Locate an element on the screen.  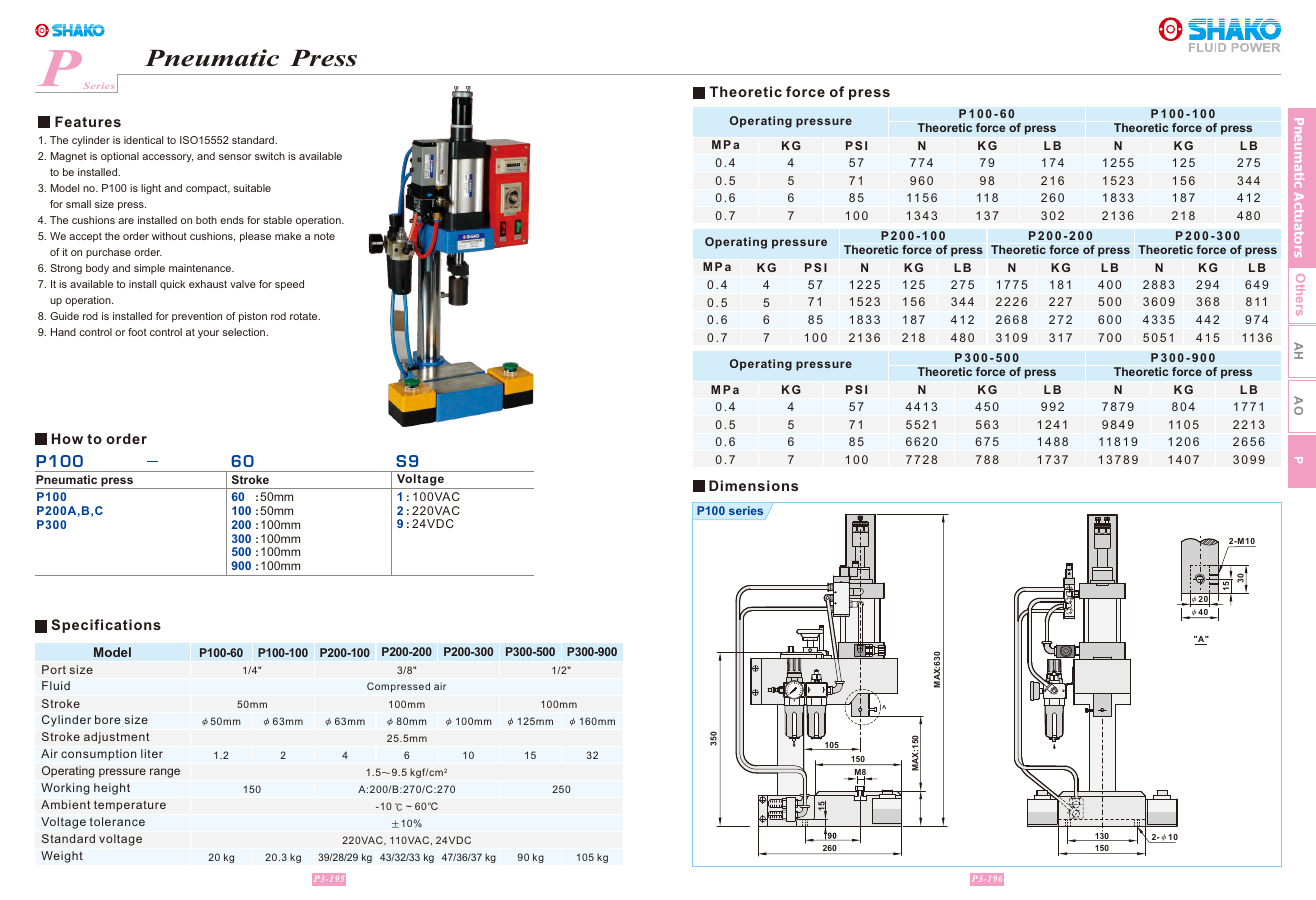
switch is located at coordinates (270, 156).
